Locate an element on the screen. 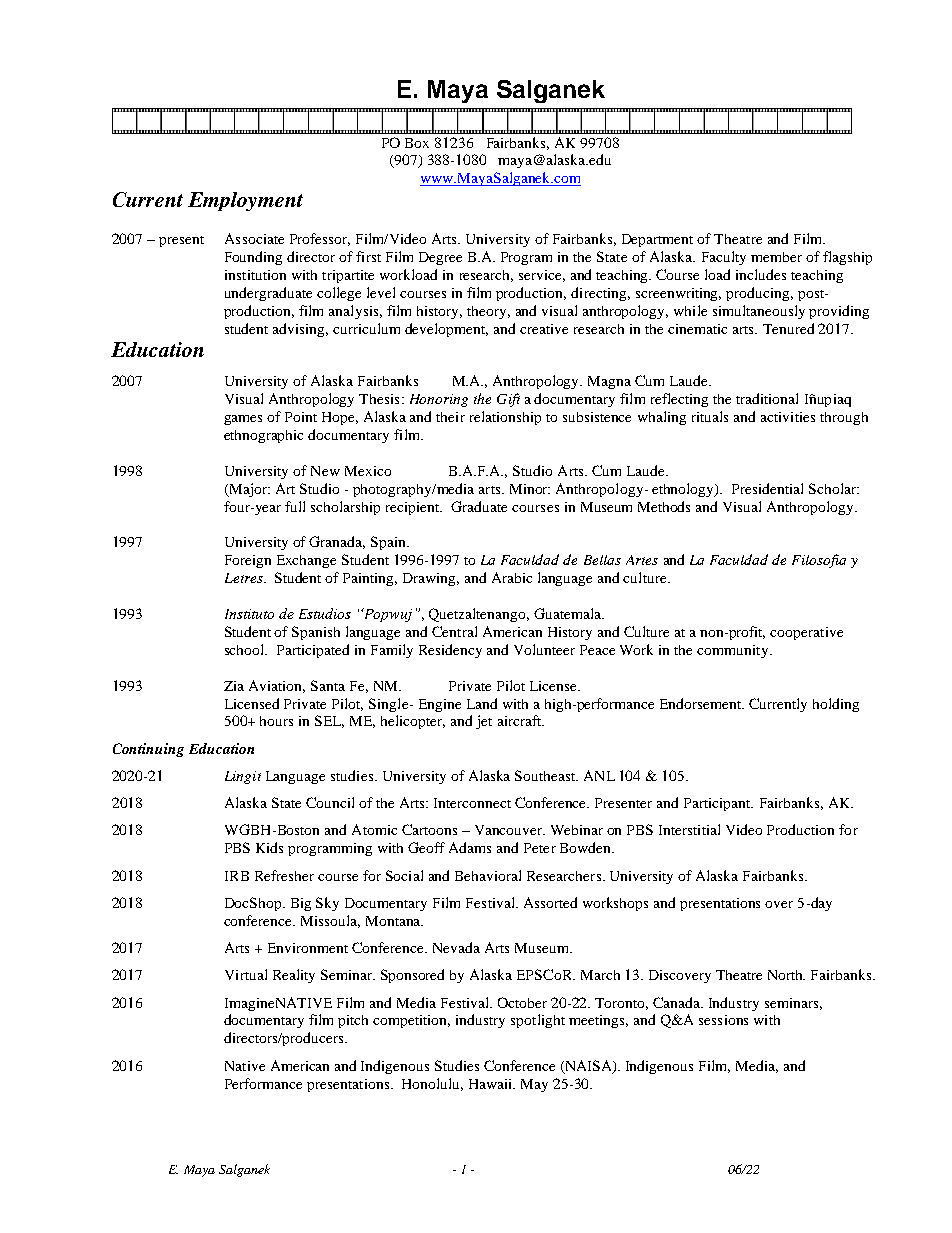 The image size is (952, 1233). Virtual is located at coordinates (246, 974).
